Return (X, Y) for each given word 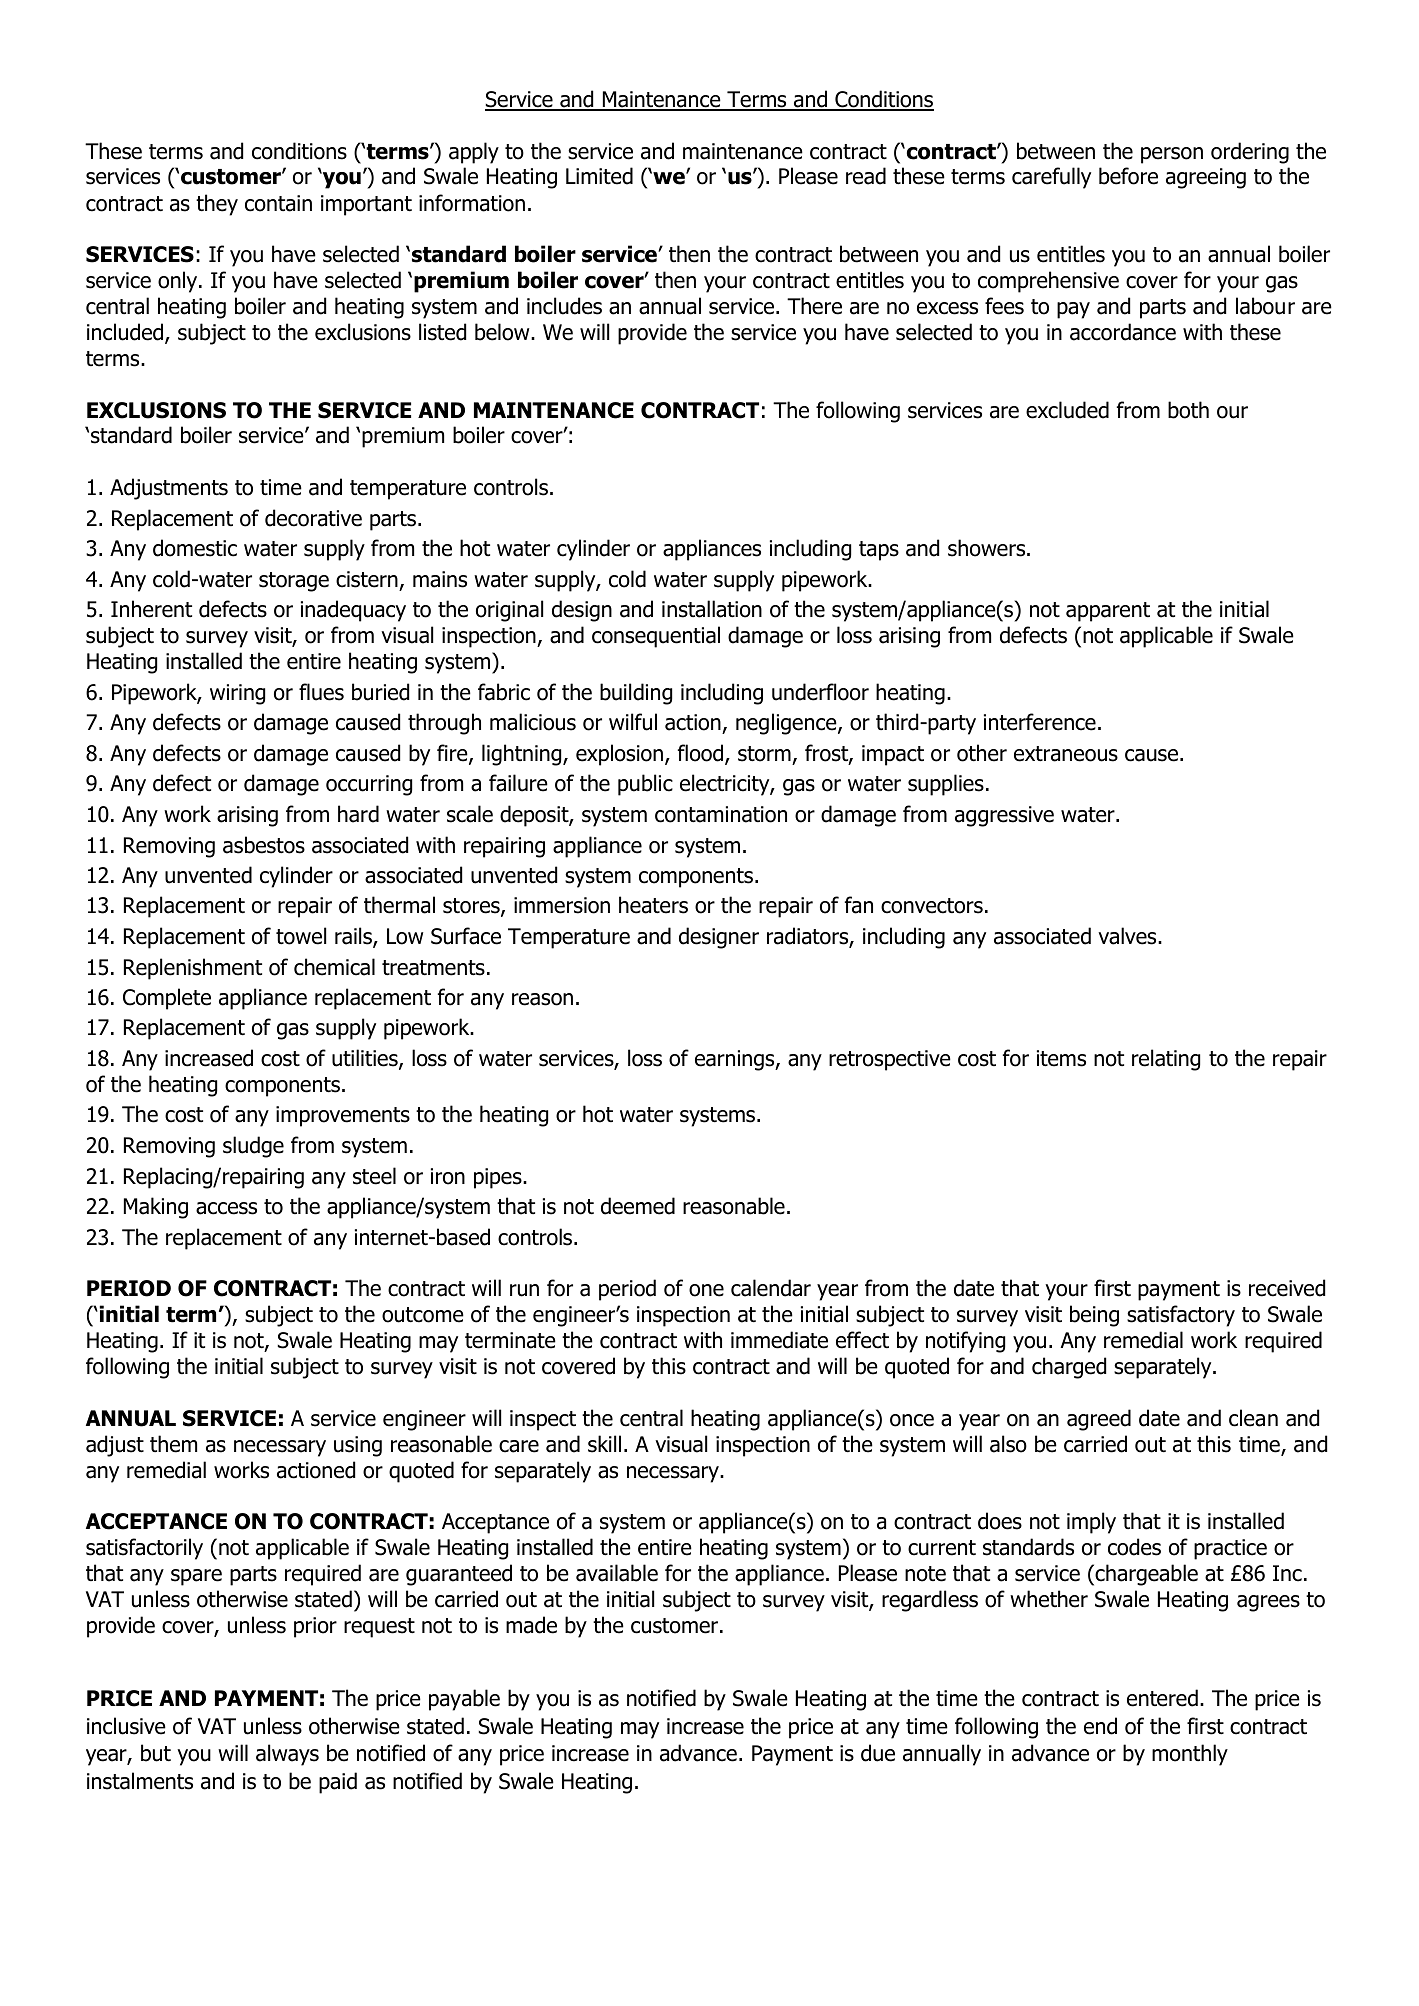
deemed (638, 1206)
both (1188, 410)
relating (1166, 1060)
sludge (253, 1147)
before (1128, 176)
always (287, 1755)
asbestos (264, 845)
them (173, 1444)
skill (604, 1444)
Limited (599, 176)
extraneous (1066, 754)
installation (712, 609)
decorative (313, 518)
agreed (1099, 1420)
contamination (721, 814)
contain (278, 203)
